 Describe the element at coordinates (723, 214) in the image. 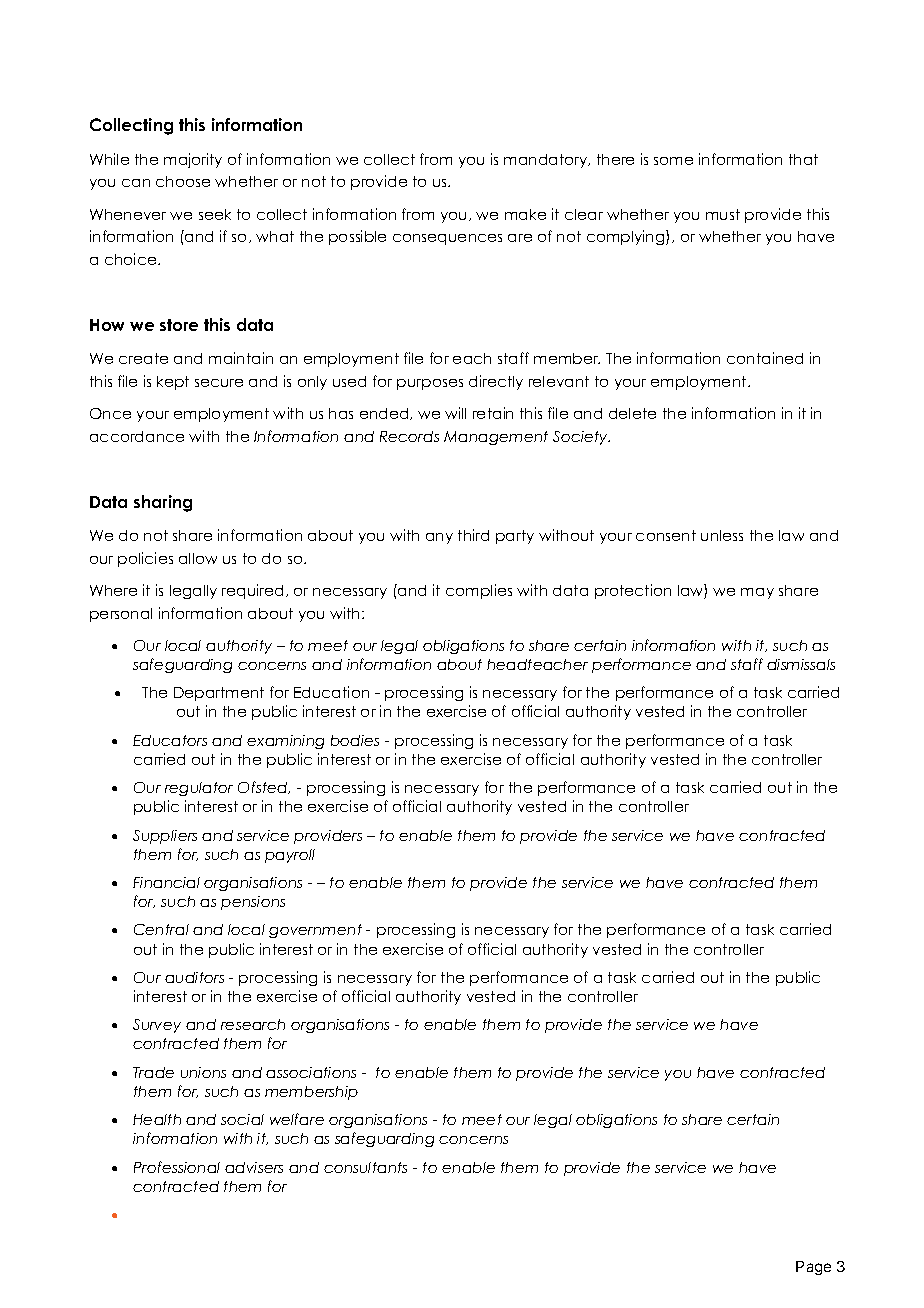

I see `must` at that location.
